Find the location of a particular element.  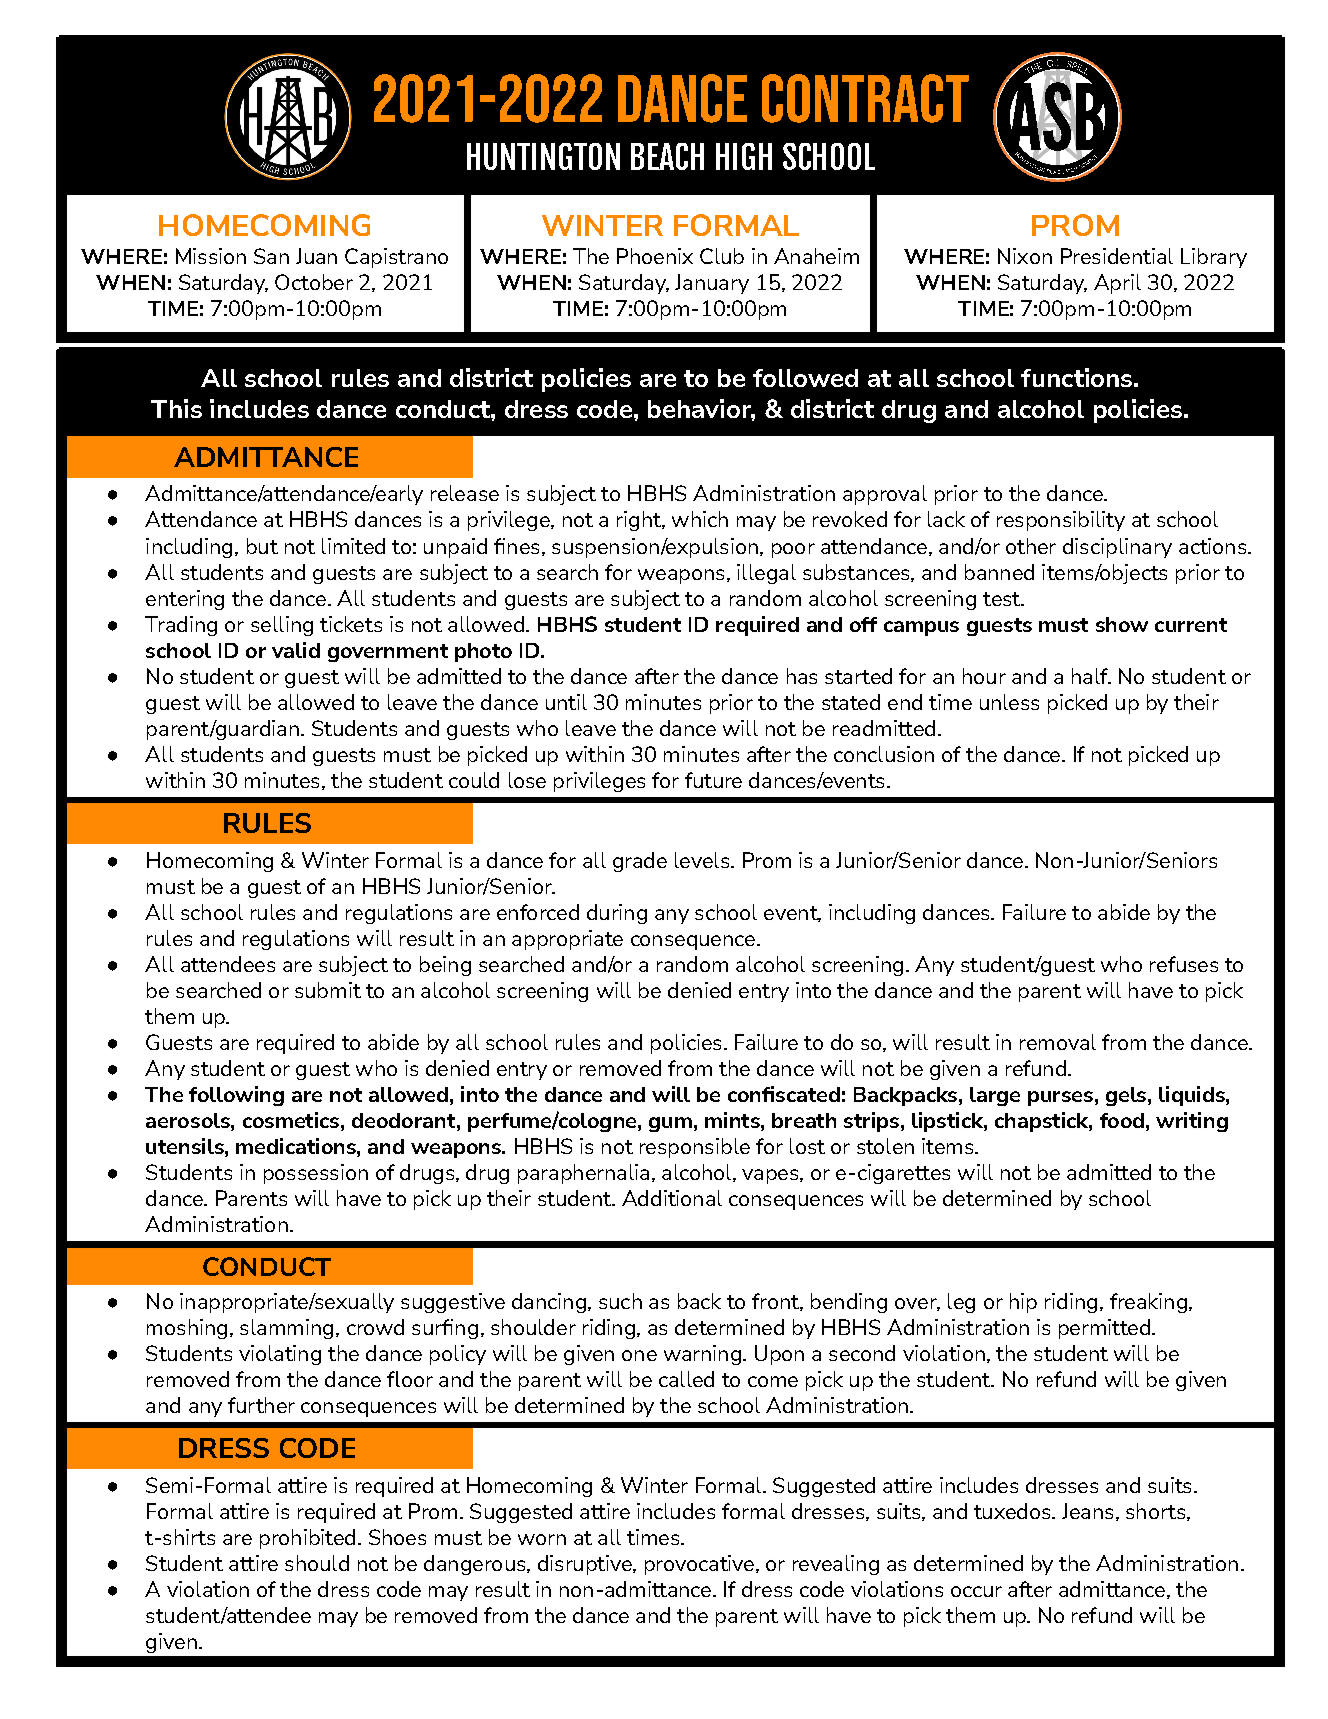

levels is located at coordinates (703, 860).
